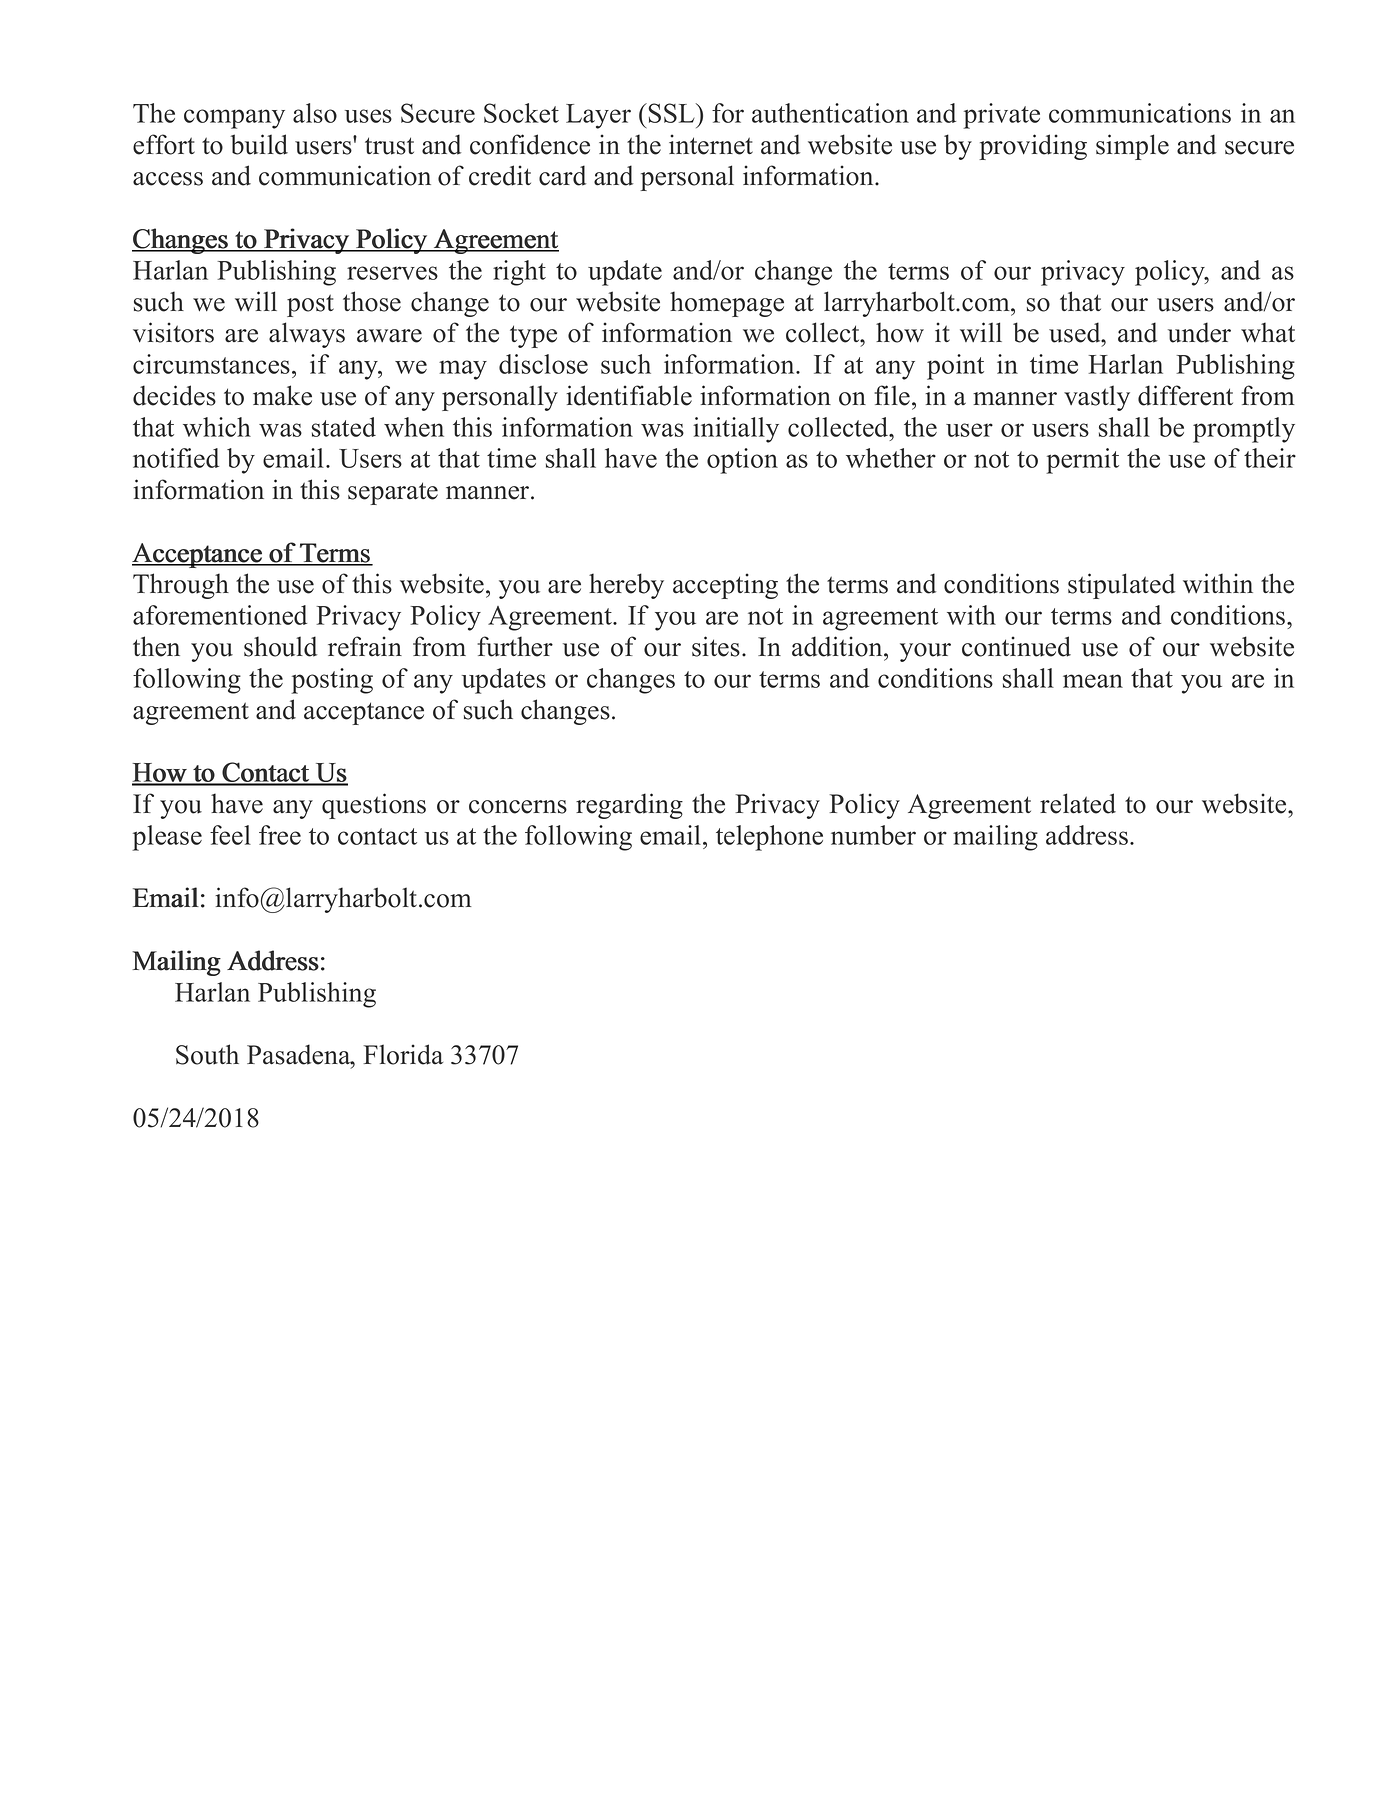  Describe the element at coordinates (725, 586) in the screenshot. I see `accepting` at that location.
